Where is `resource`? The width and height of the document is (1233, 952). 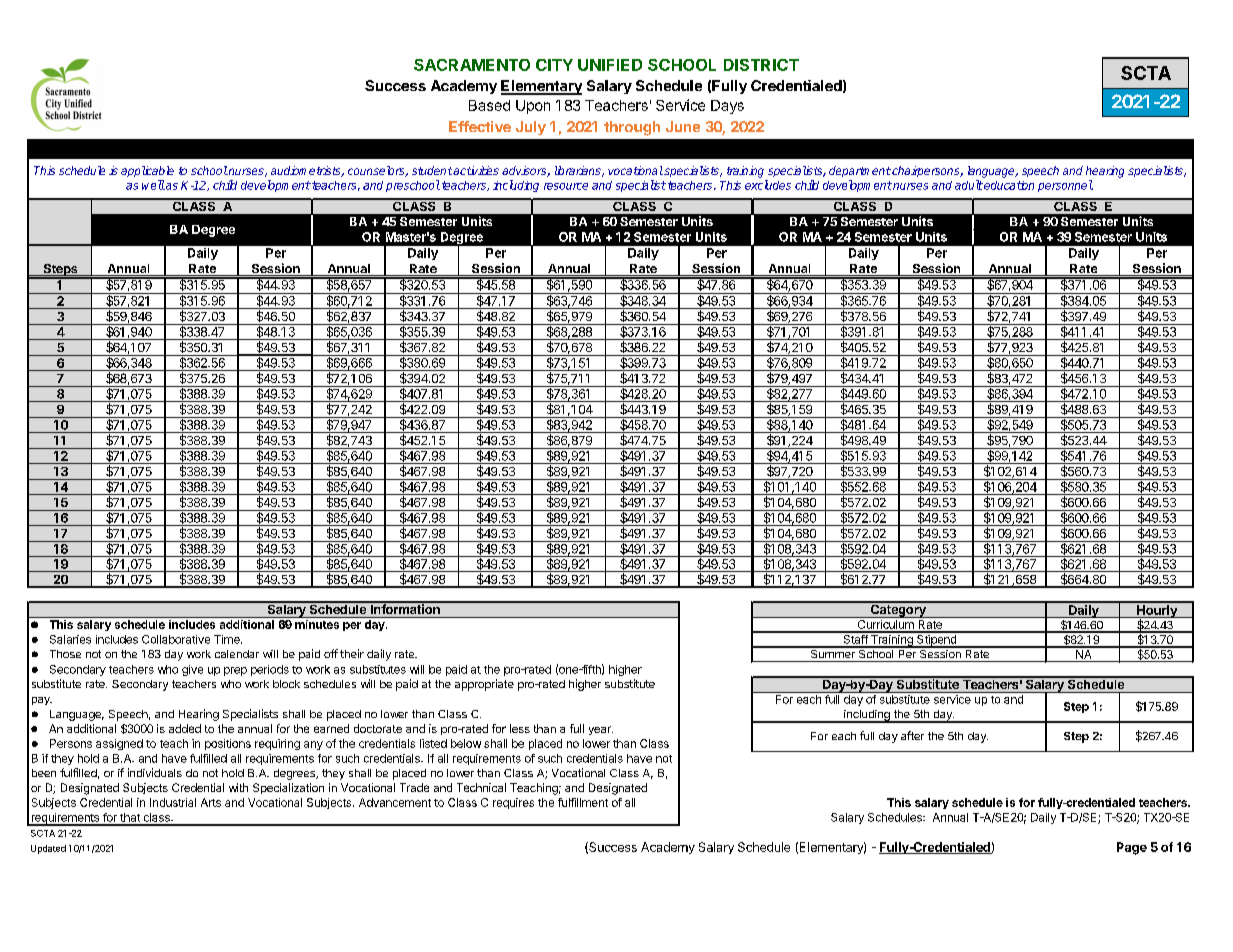
resource is located at coordinates (566, 186).
